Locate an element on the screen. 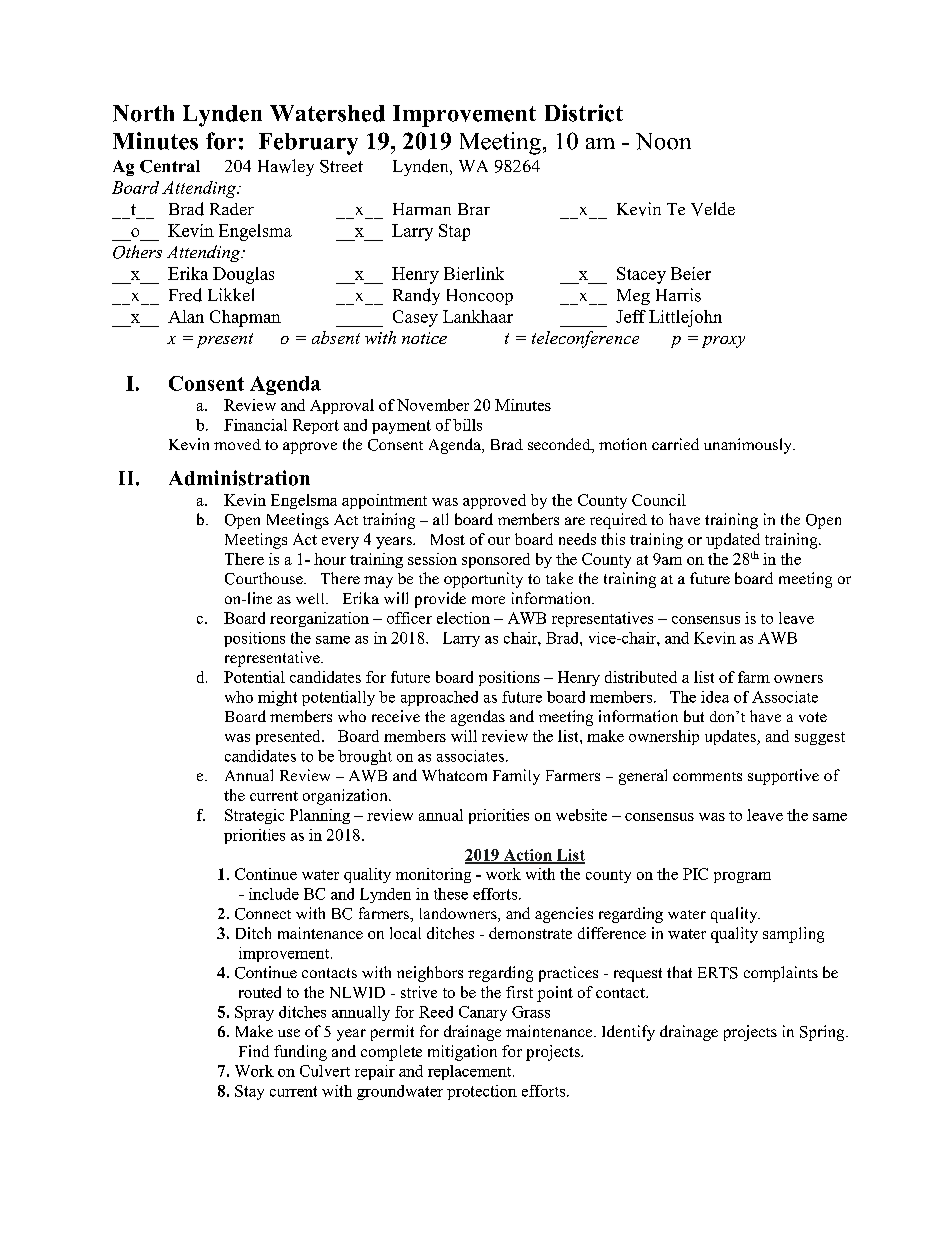  Find is located at coordinates (254, 1051).
